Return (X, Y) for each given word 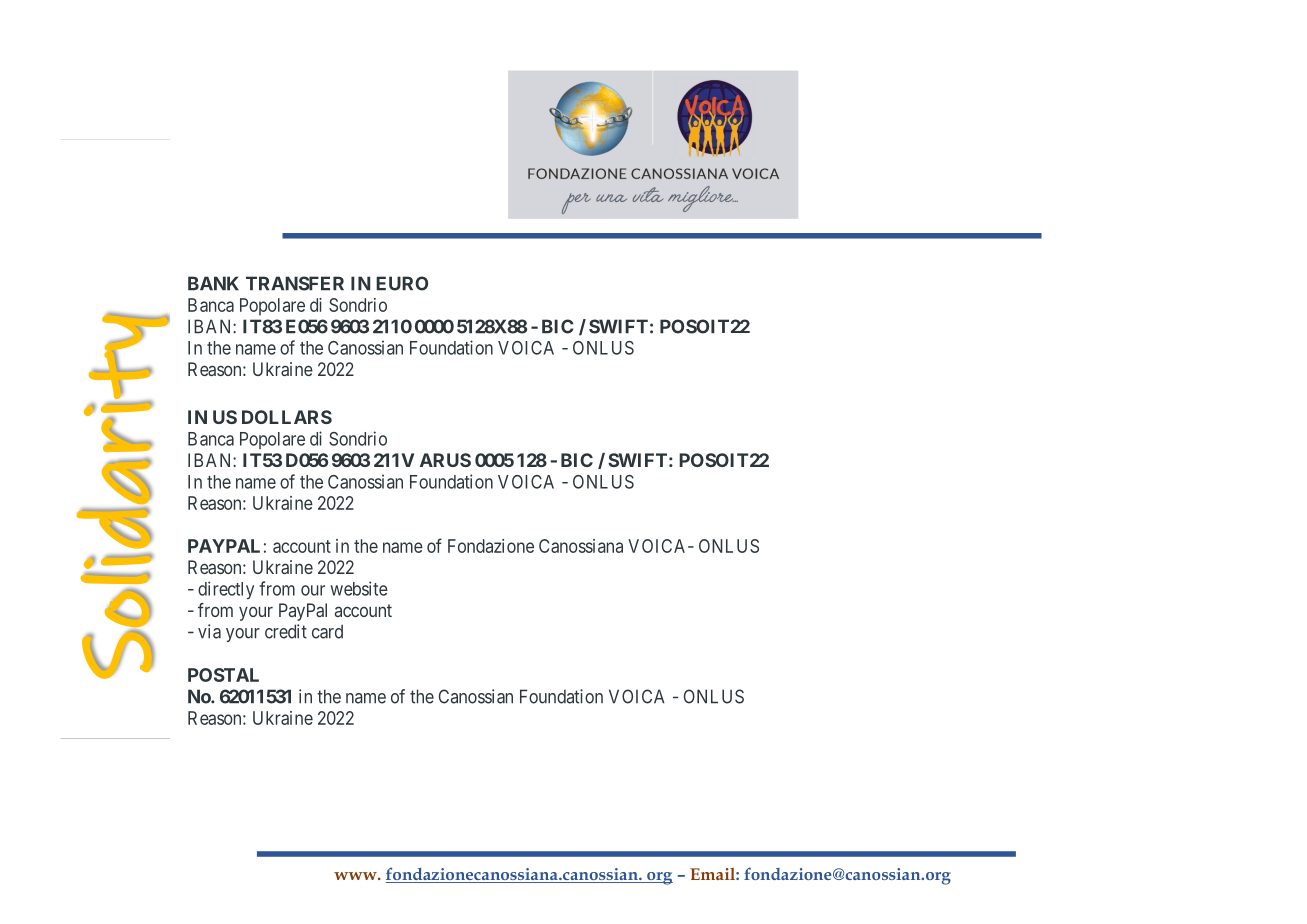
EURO (402, 283)
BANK (213, 283)
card (327, 631)
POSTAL (223, 675)
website (359, 588)
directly (226, 590)
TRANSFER (295, 283)
